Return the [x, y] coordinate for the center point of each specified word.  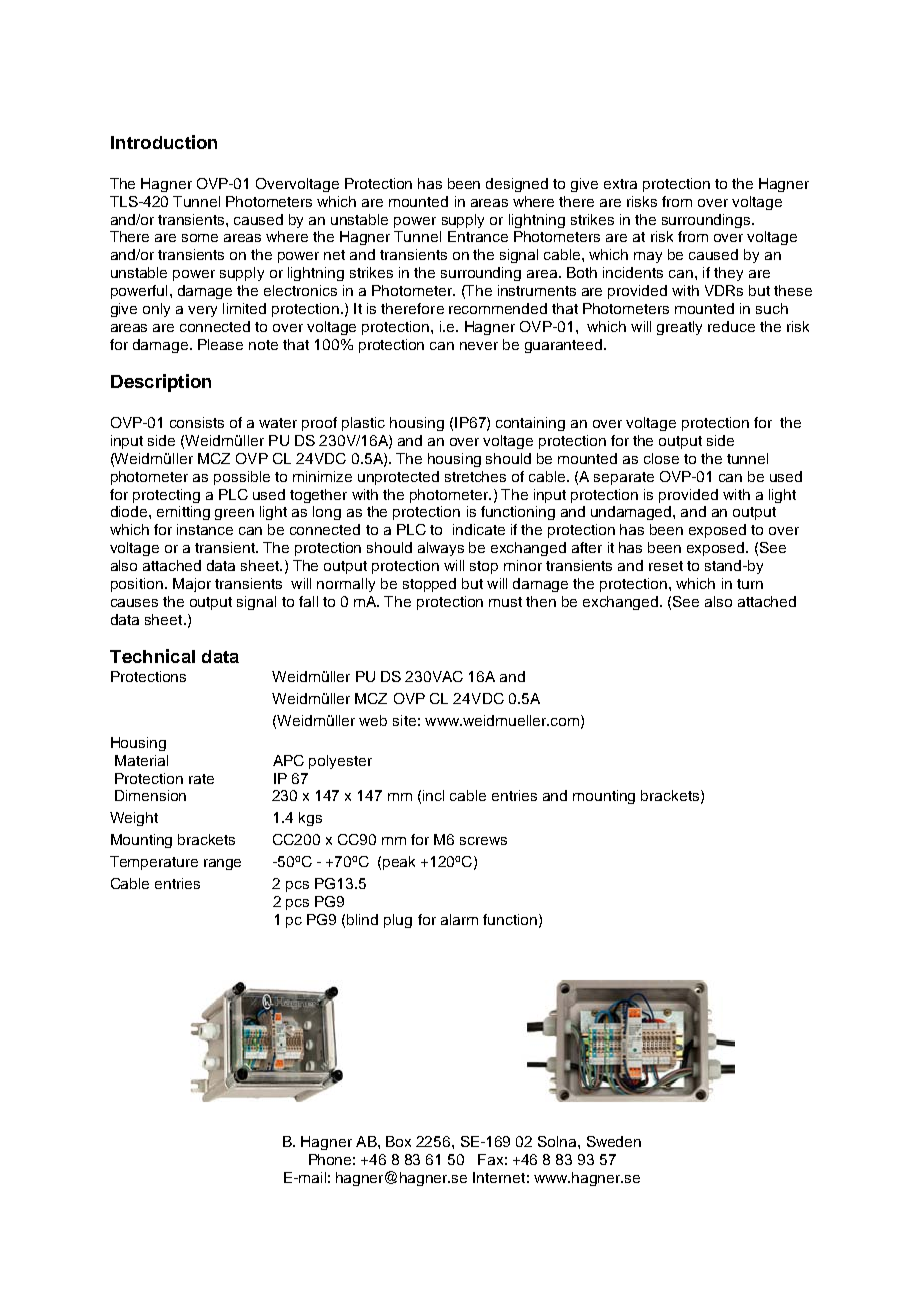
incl [433, 795]
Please [220, 344]
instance [205, 529]
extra [620, 184]
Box [398, 1141]
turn [750, 584]
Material [141, 760]
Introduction [164, 142]
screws [483, 841]
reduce [731, 326]
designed [517, 185]
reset [666, 566]
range [222, 864]
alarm [459, 919]
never [479, 346]
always [441, 549]
